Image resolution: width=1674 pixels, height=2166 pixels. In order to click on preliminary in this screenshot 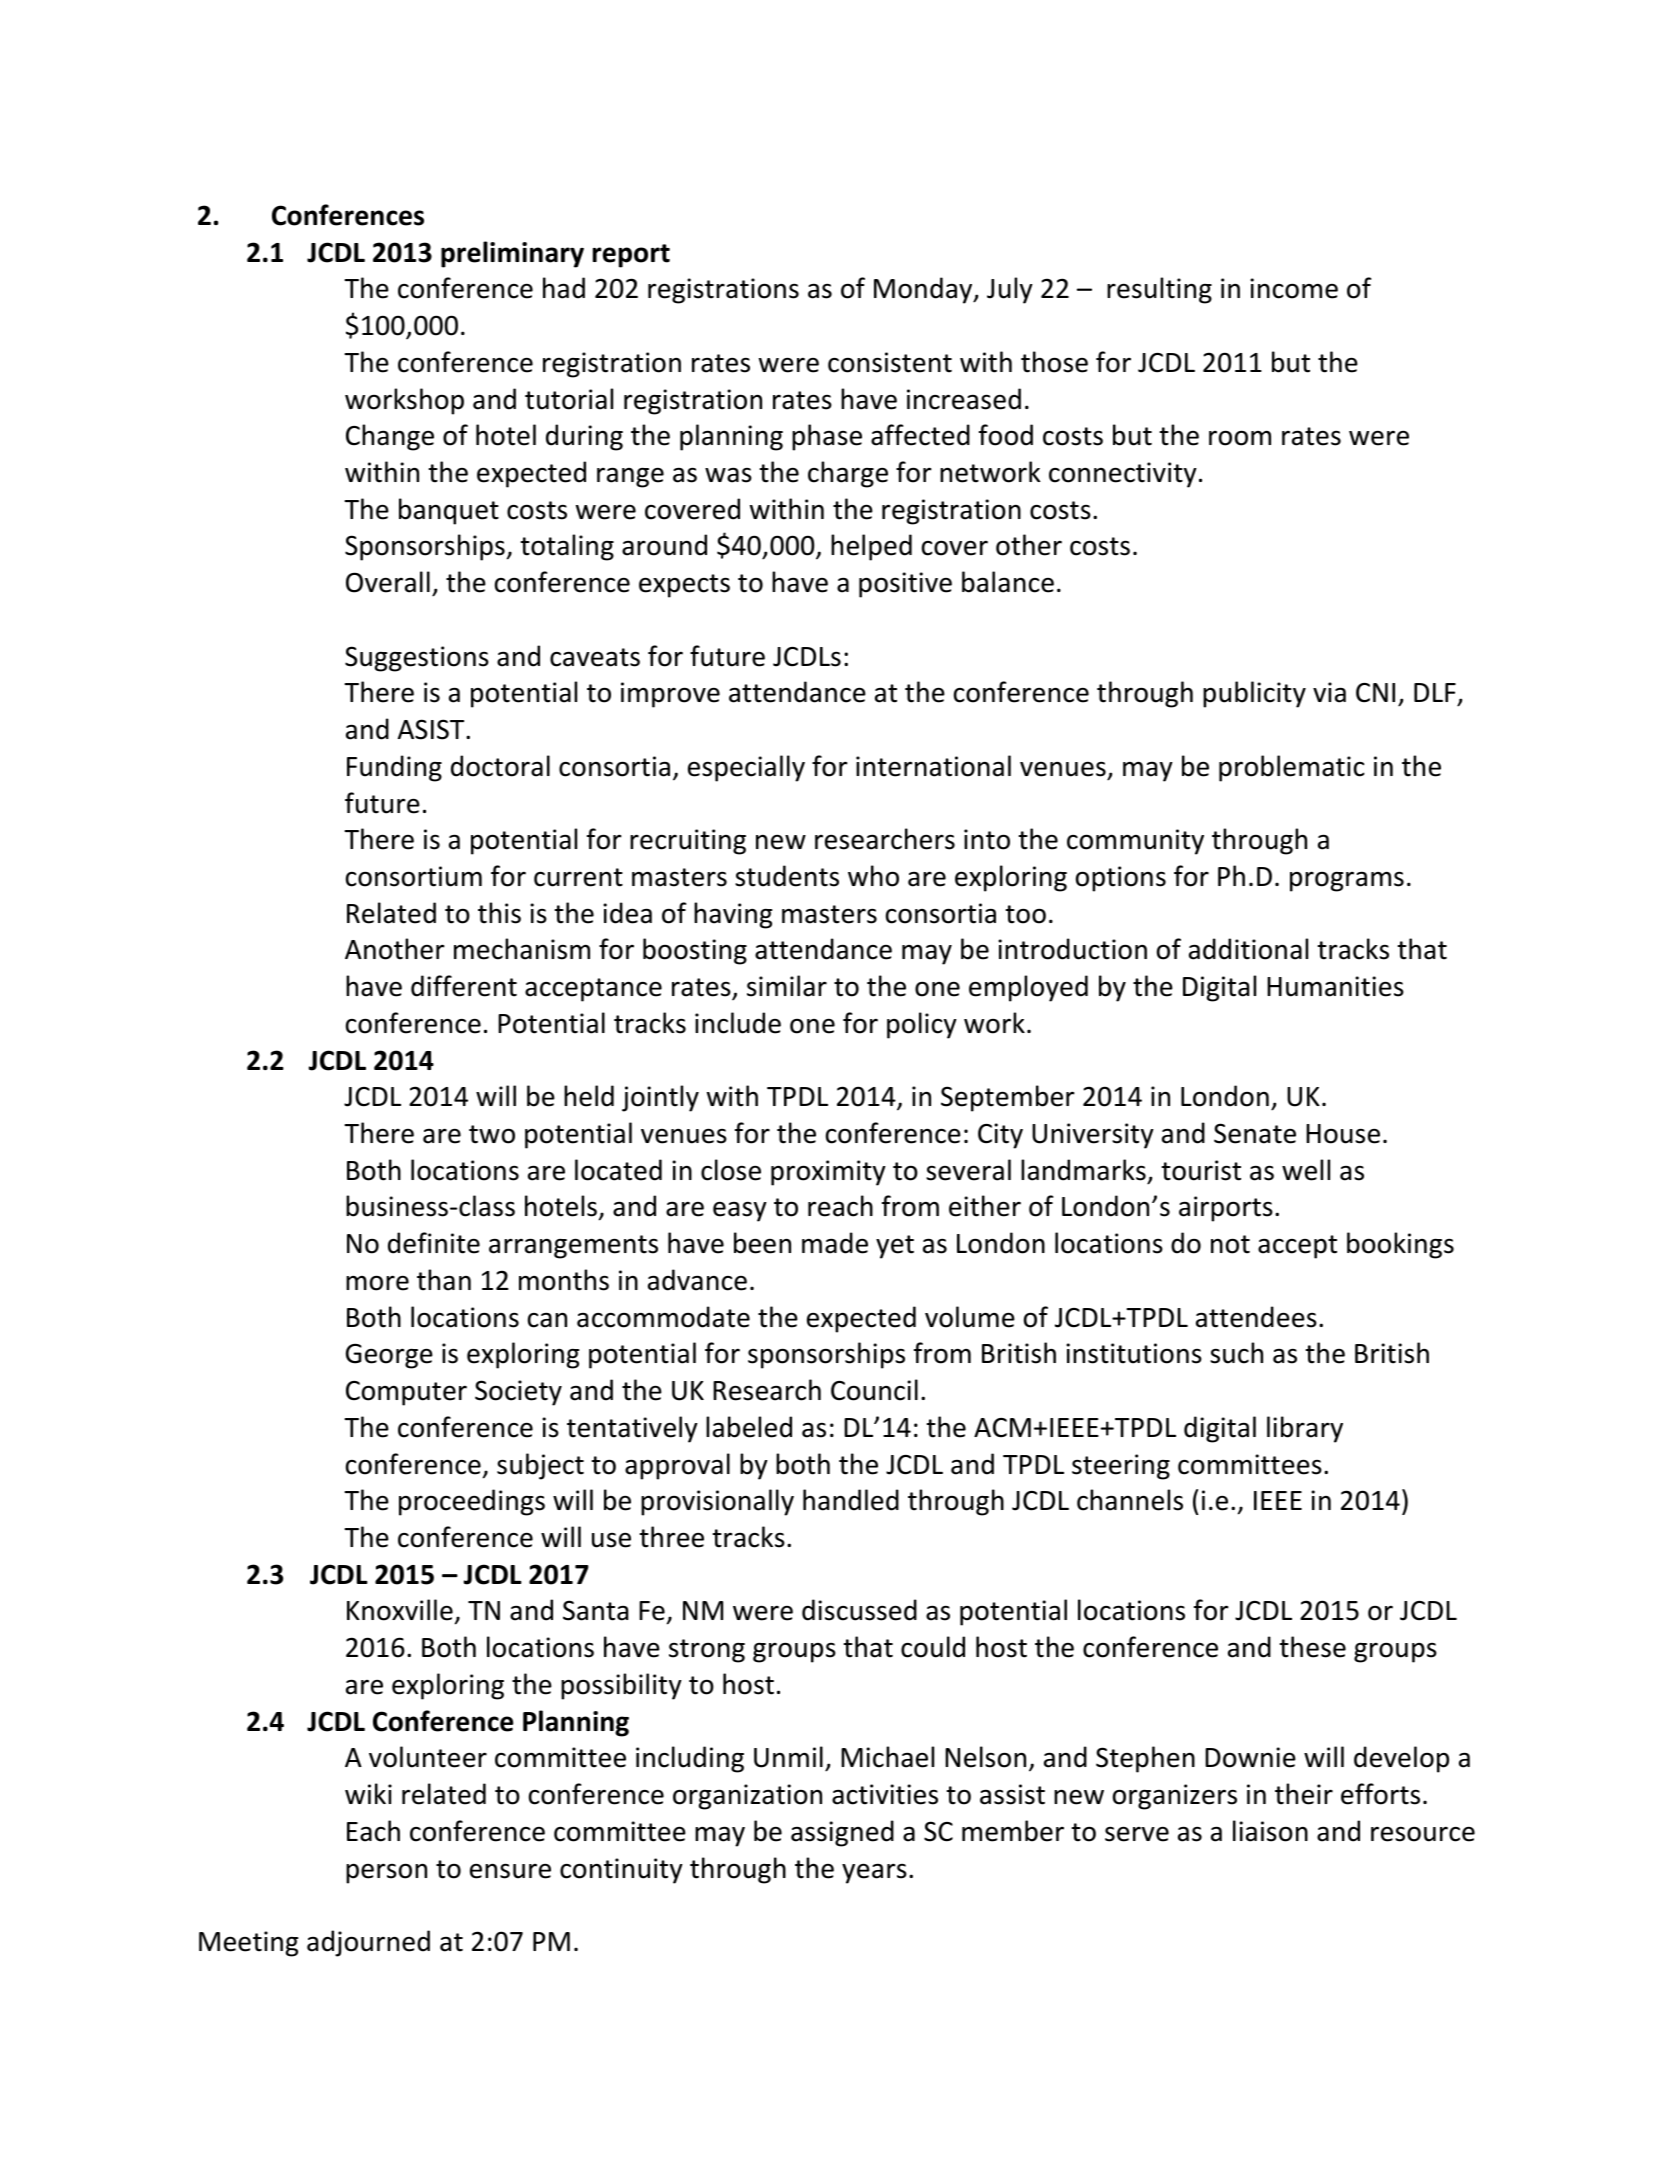, I will do `click(512, 254)`.
